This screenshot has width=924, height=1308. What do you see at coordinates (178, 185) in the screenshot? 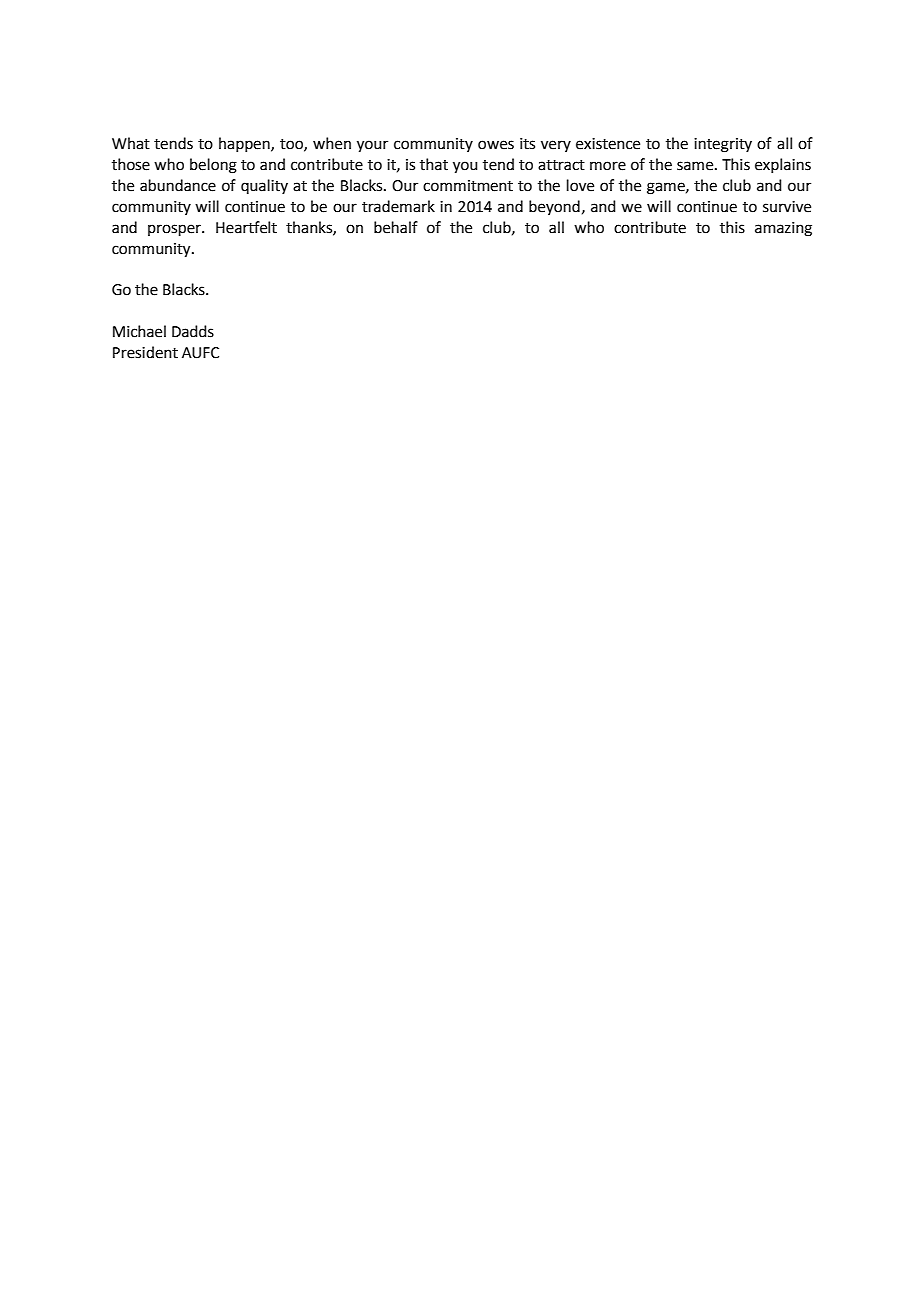
I see `abundance` at bounding box center [178, 185].
